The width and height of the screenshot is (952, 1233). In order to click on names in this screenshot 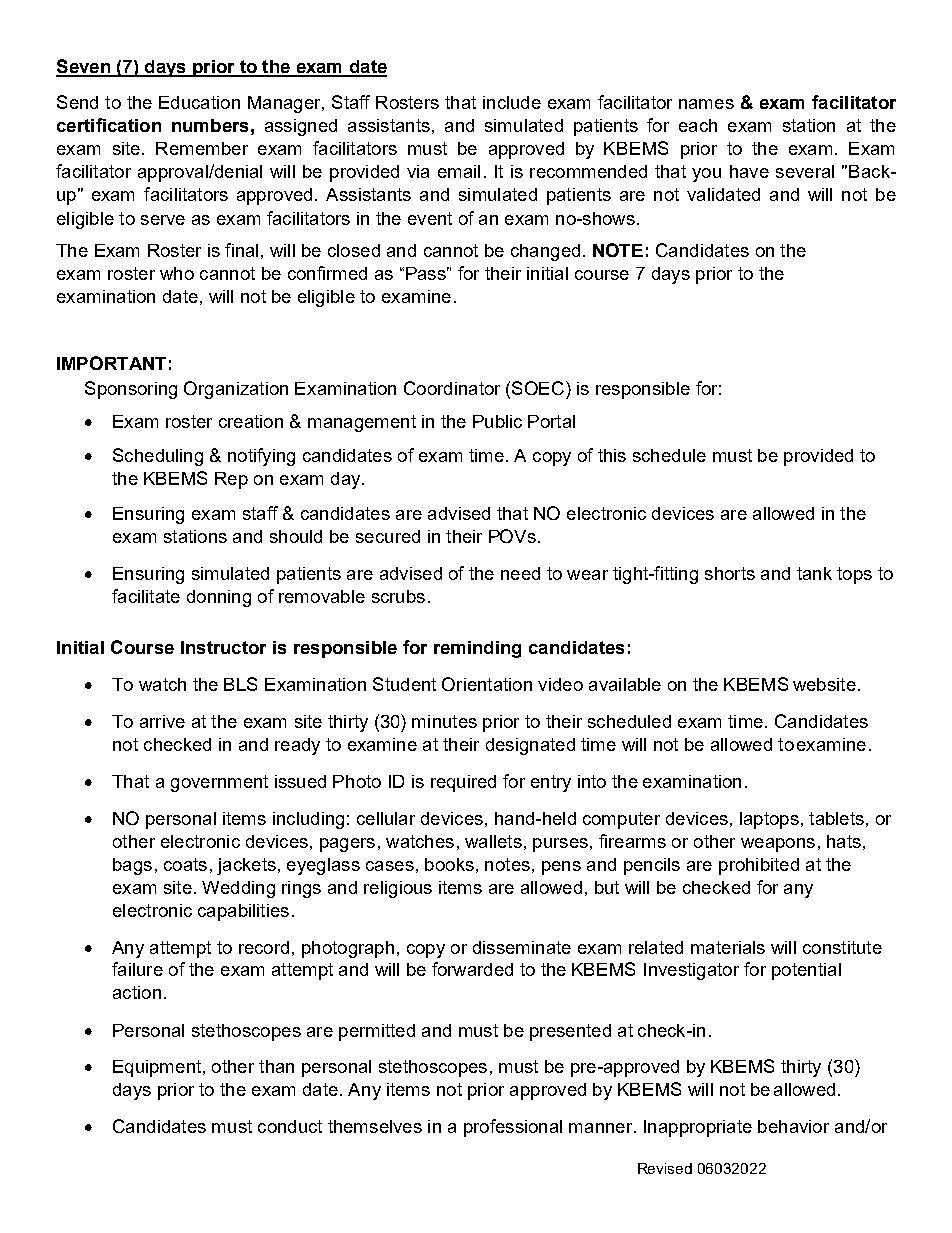, I will do `click(706, 104)`.
